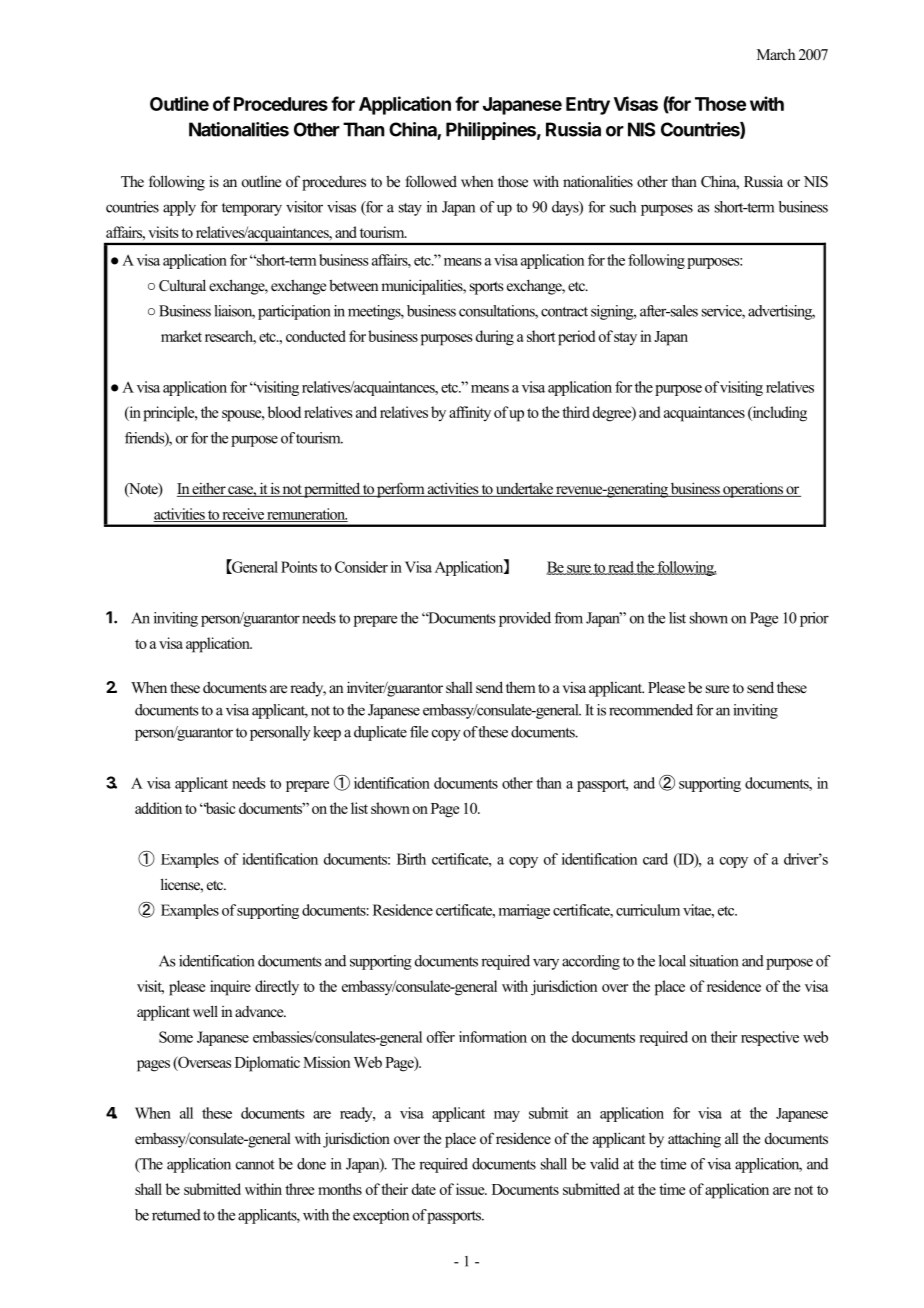  Describe the element at coordinates (814, 619) in the screenshot. I see `prior` at that location.
